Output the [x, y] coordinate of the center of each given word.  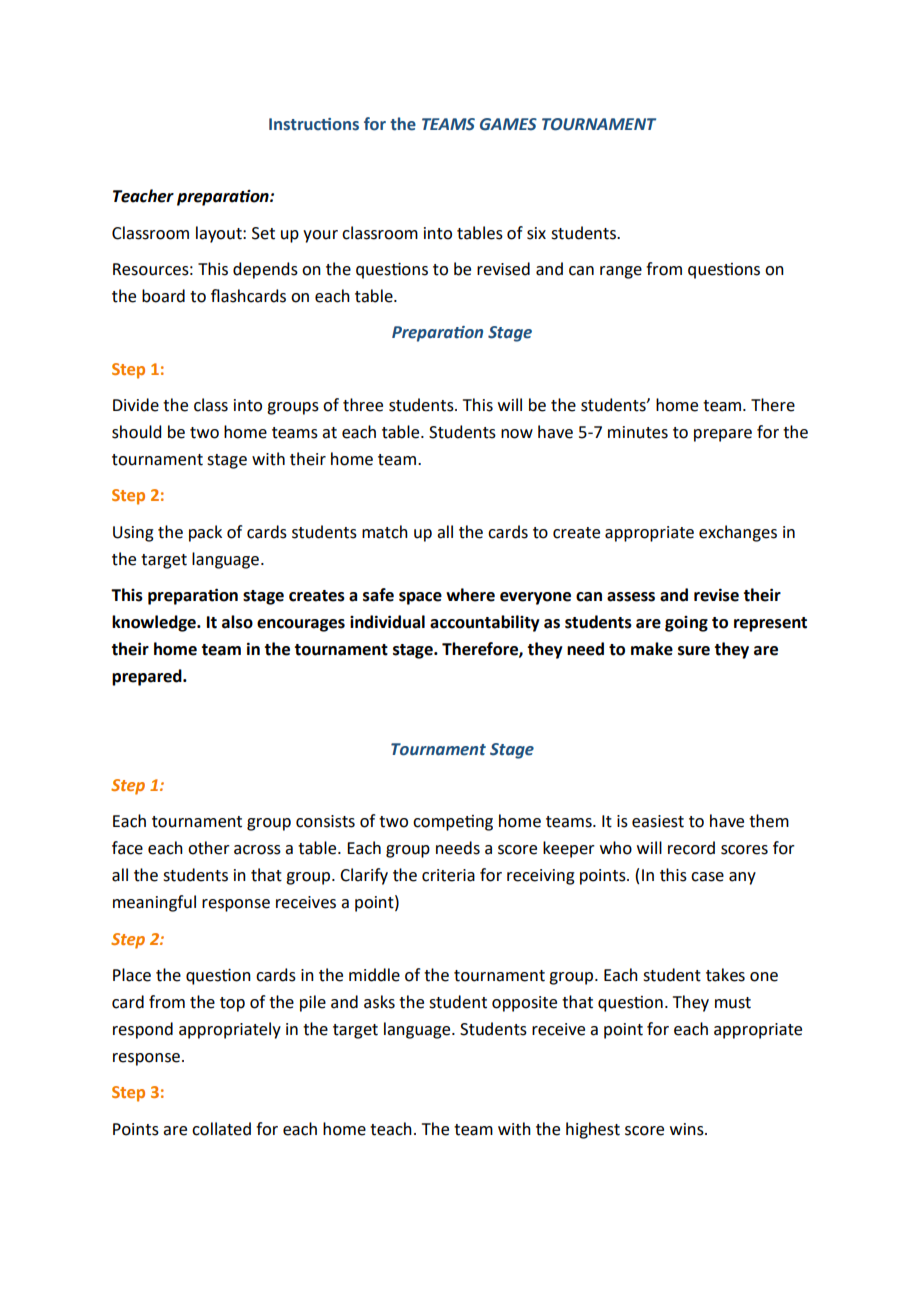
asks [379, 1002]
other [209, 848]
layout [220, 234]
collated [221, 1129]
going [686, 624]
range [621, 272]
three [363, 405]
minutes [638, 432]
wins [688, 1129]
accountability [485, 623]
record [691, 848]
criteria [448, 875]
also [237, 622]
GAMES [508, 124]
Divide [136, 405]
